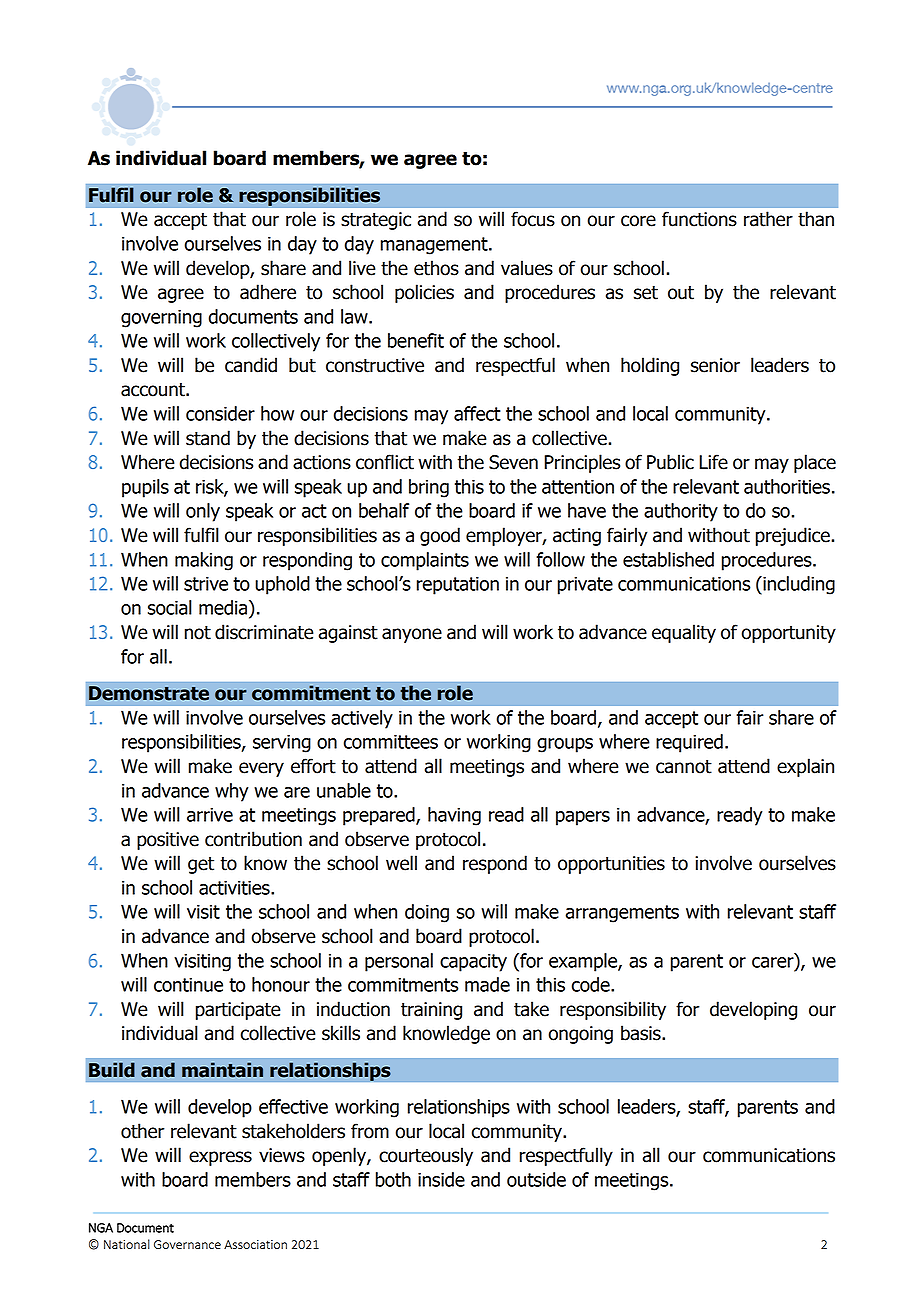 Image resolution: width=924 pixels, height=1308 pixels. Describe the element at coordinates (689, 743) in the screenshot. I see `required` at that location.
